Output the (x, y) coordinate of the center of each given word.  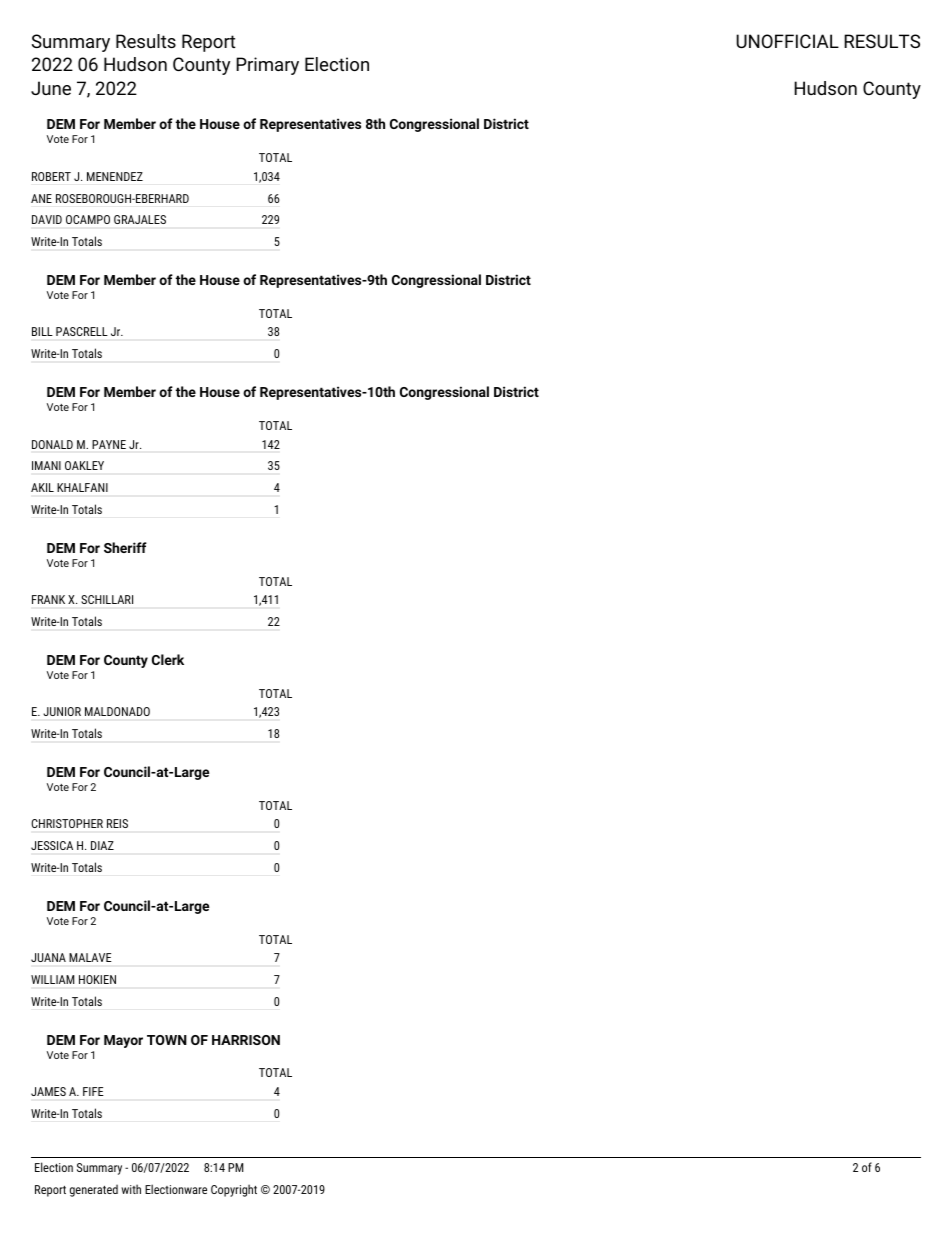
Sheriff (125, 547)
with (131, 1189)
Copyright (234, 1190)
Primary (267, 66)
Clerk (168, 659)
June (51, 88)
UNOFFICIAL (787, 41)
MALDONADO (117, 711)
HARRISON (246, 1040)
